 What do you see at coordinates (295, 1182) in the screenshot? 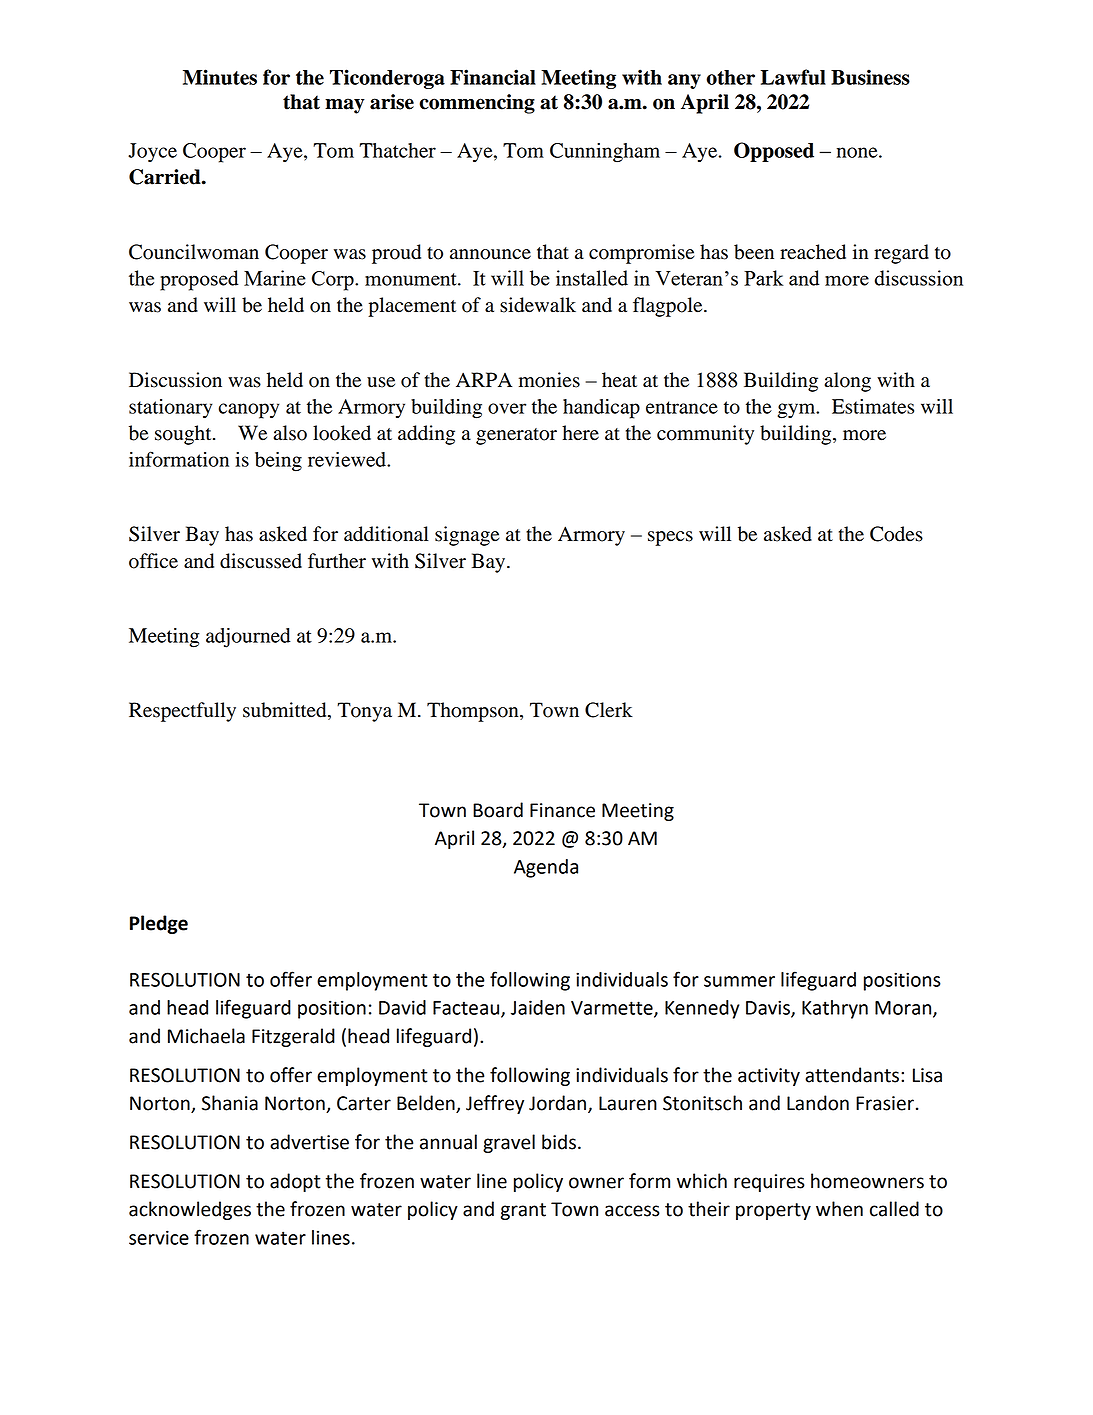
I see `adopt` at bounding box center [295, 1182].
